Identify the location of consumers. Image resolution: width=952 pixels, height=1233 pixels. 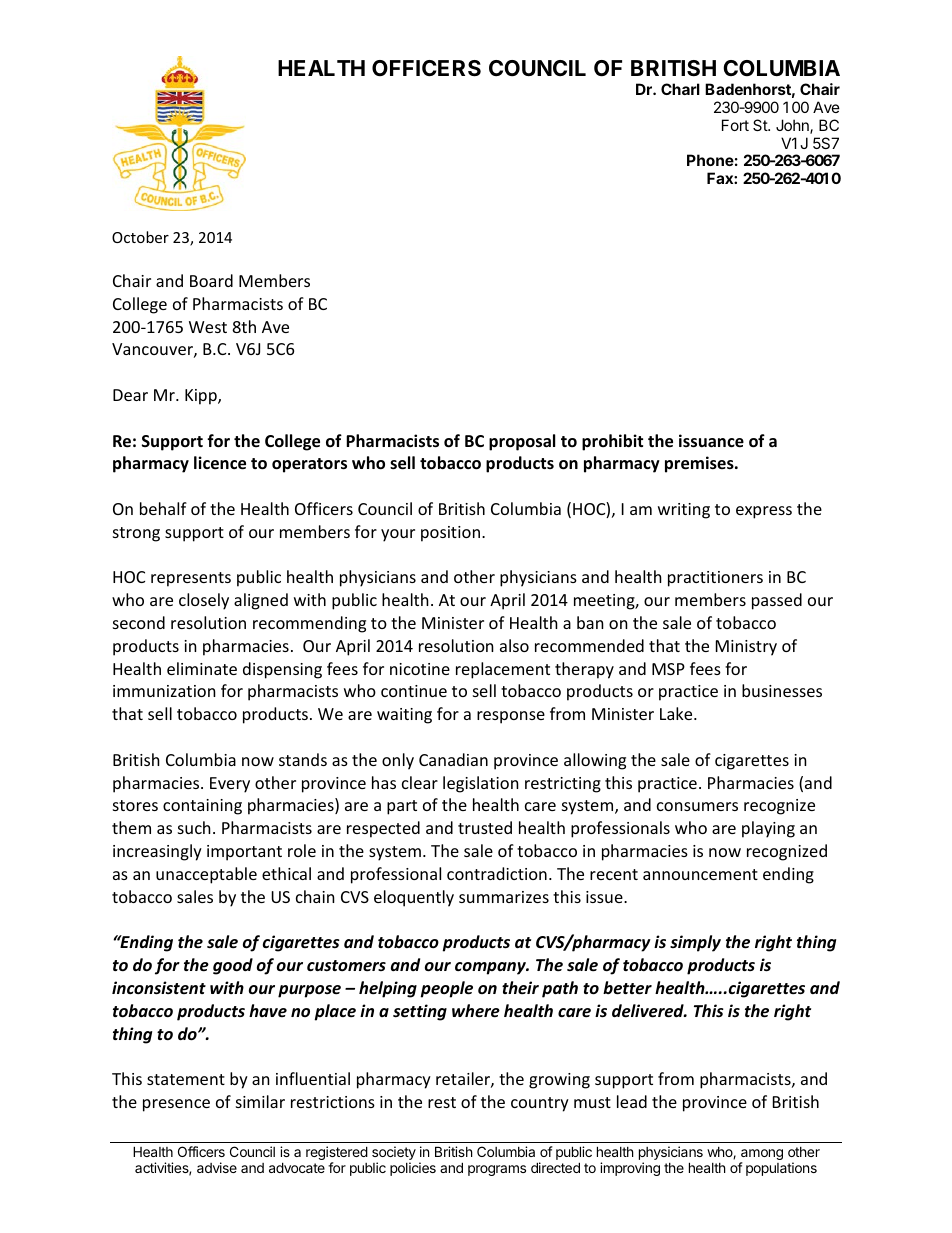
(697, 806).
